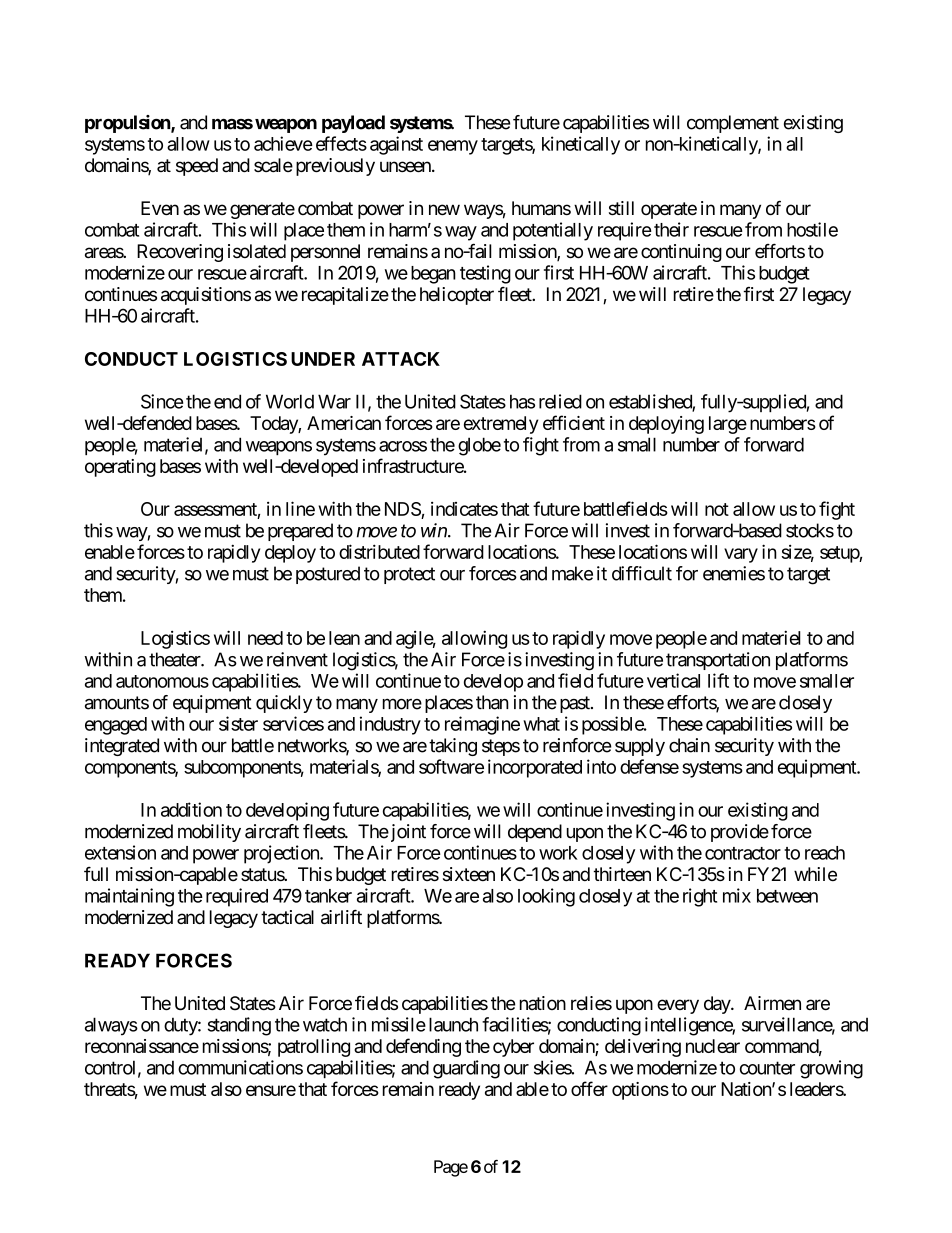 This screenshot has height=1233, width=952. Describe the element at coordinates (453, 147) in the screenshot. I see `enemy` at that location.
